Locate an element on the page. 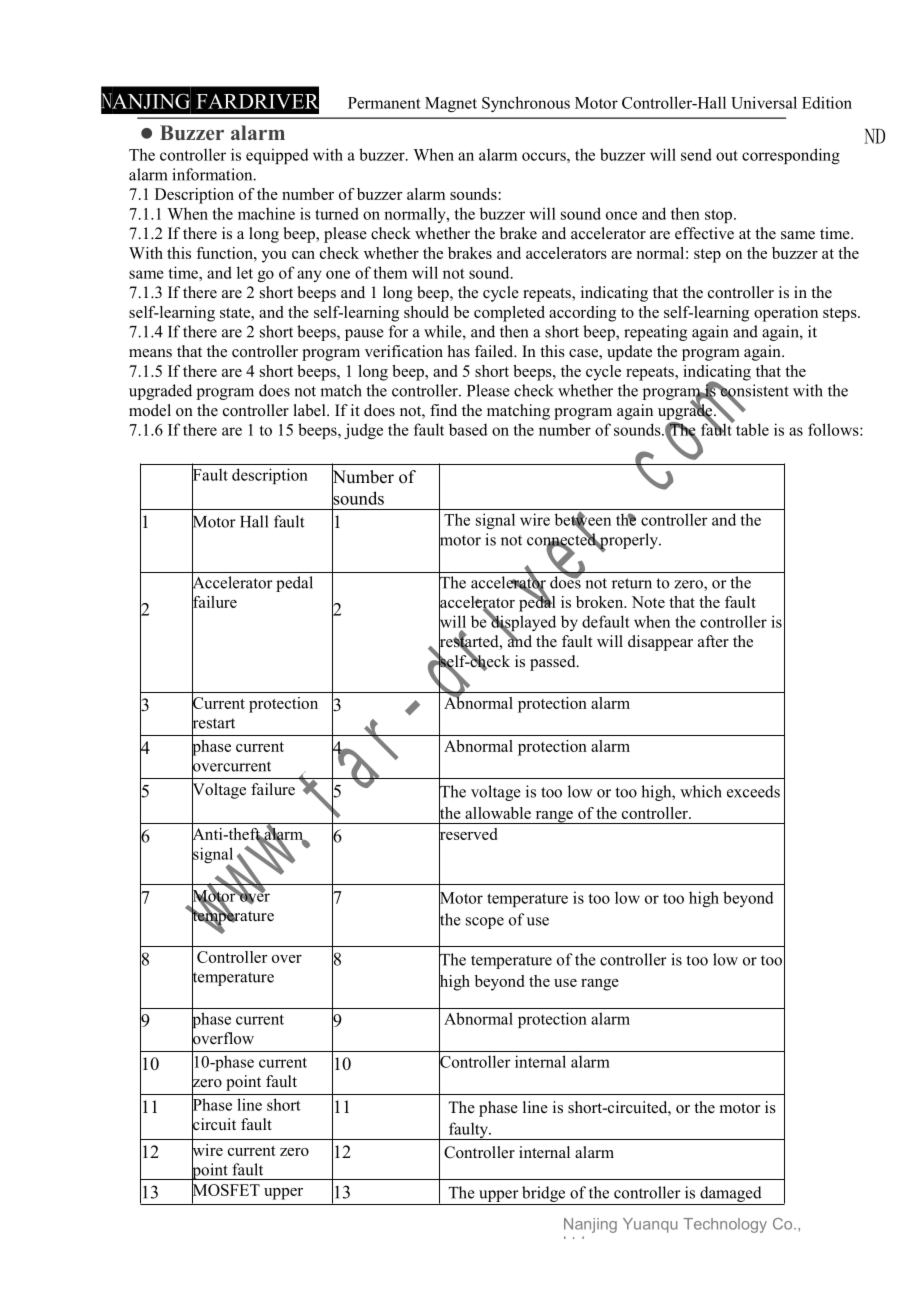 The width and height of the image is (924, 1308). bridge is located at coordinates (543, 1194).
